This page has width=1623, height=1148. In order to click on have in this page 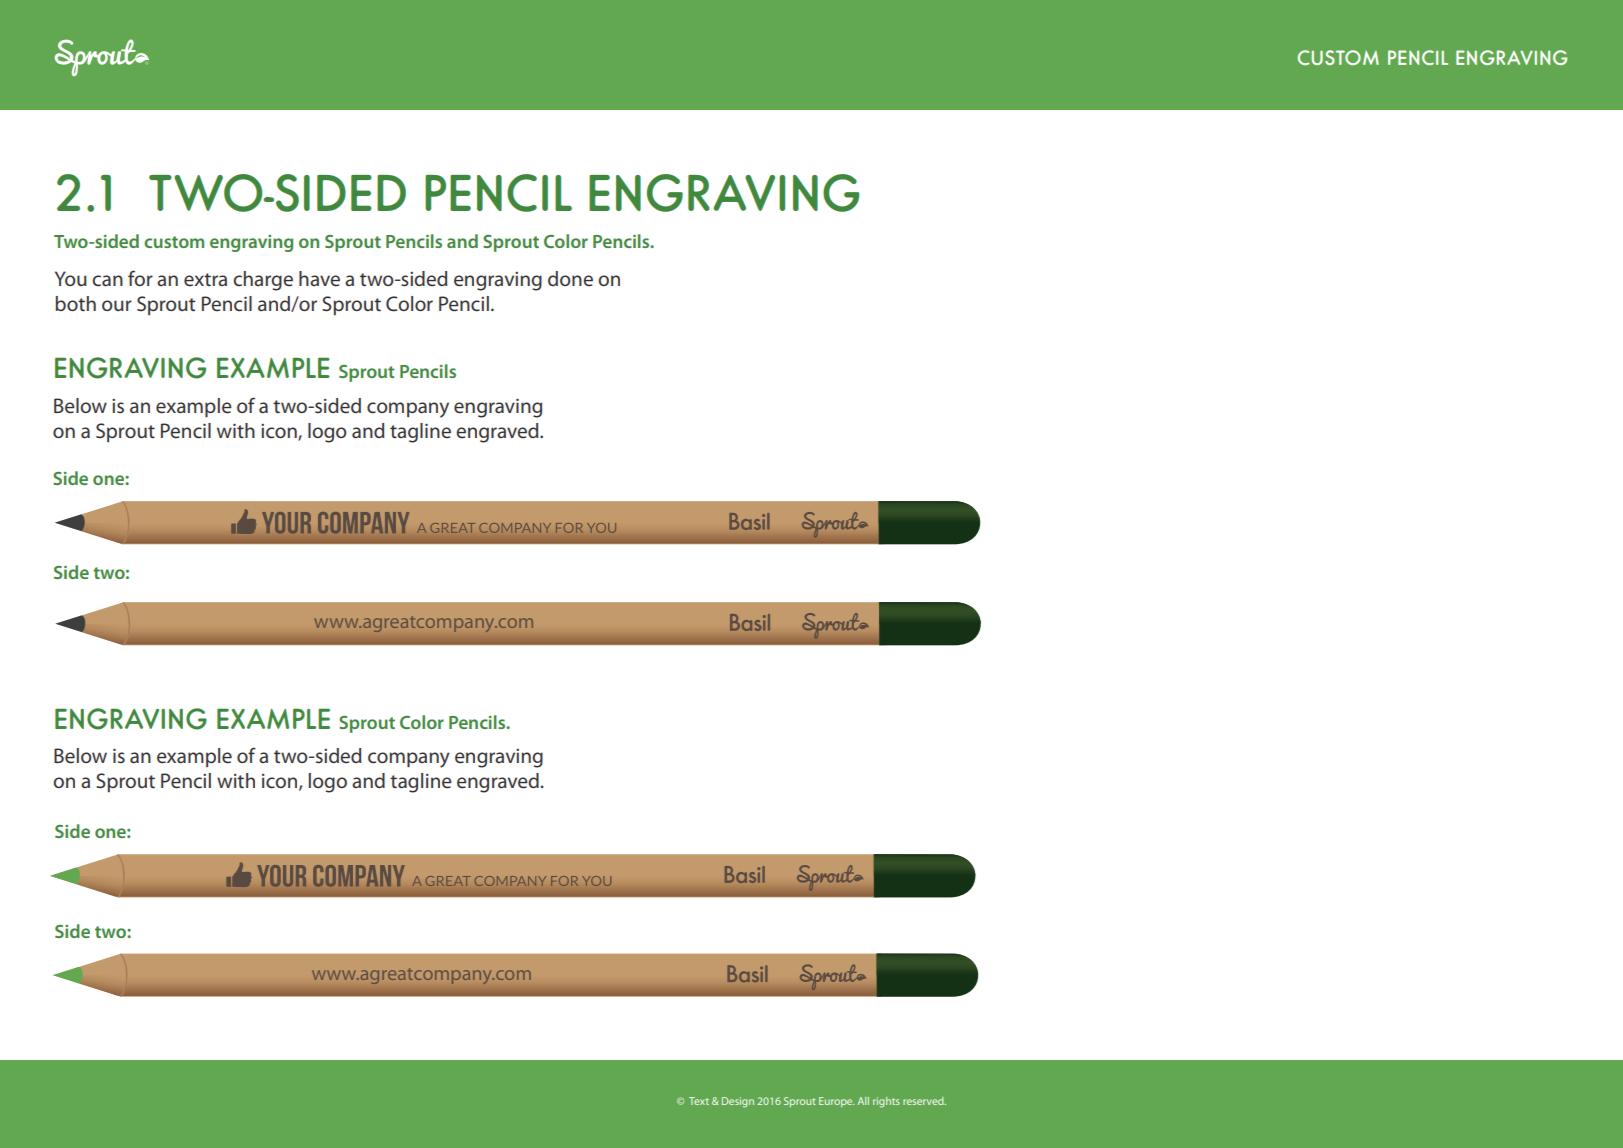, I will do `click(319, 278)`.
